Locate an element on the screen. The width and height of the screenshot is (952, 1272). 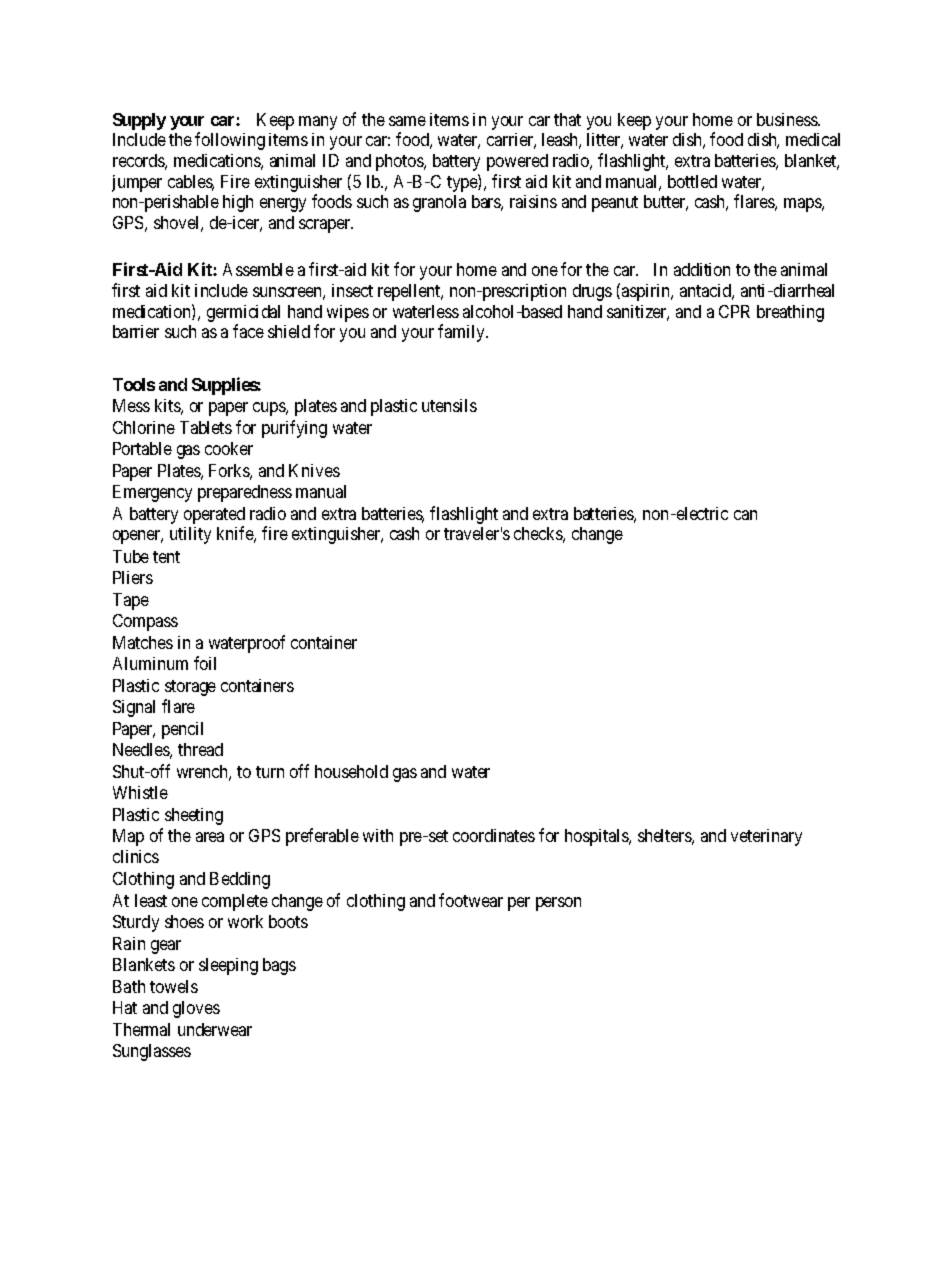
family is located at coordinates (462, 333).
